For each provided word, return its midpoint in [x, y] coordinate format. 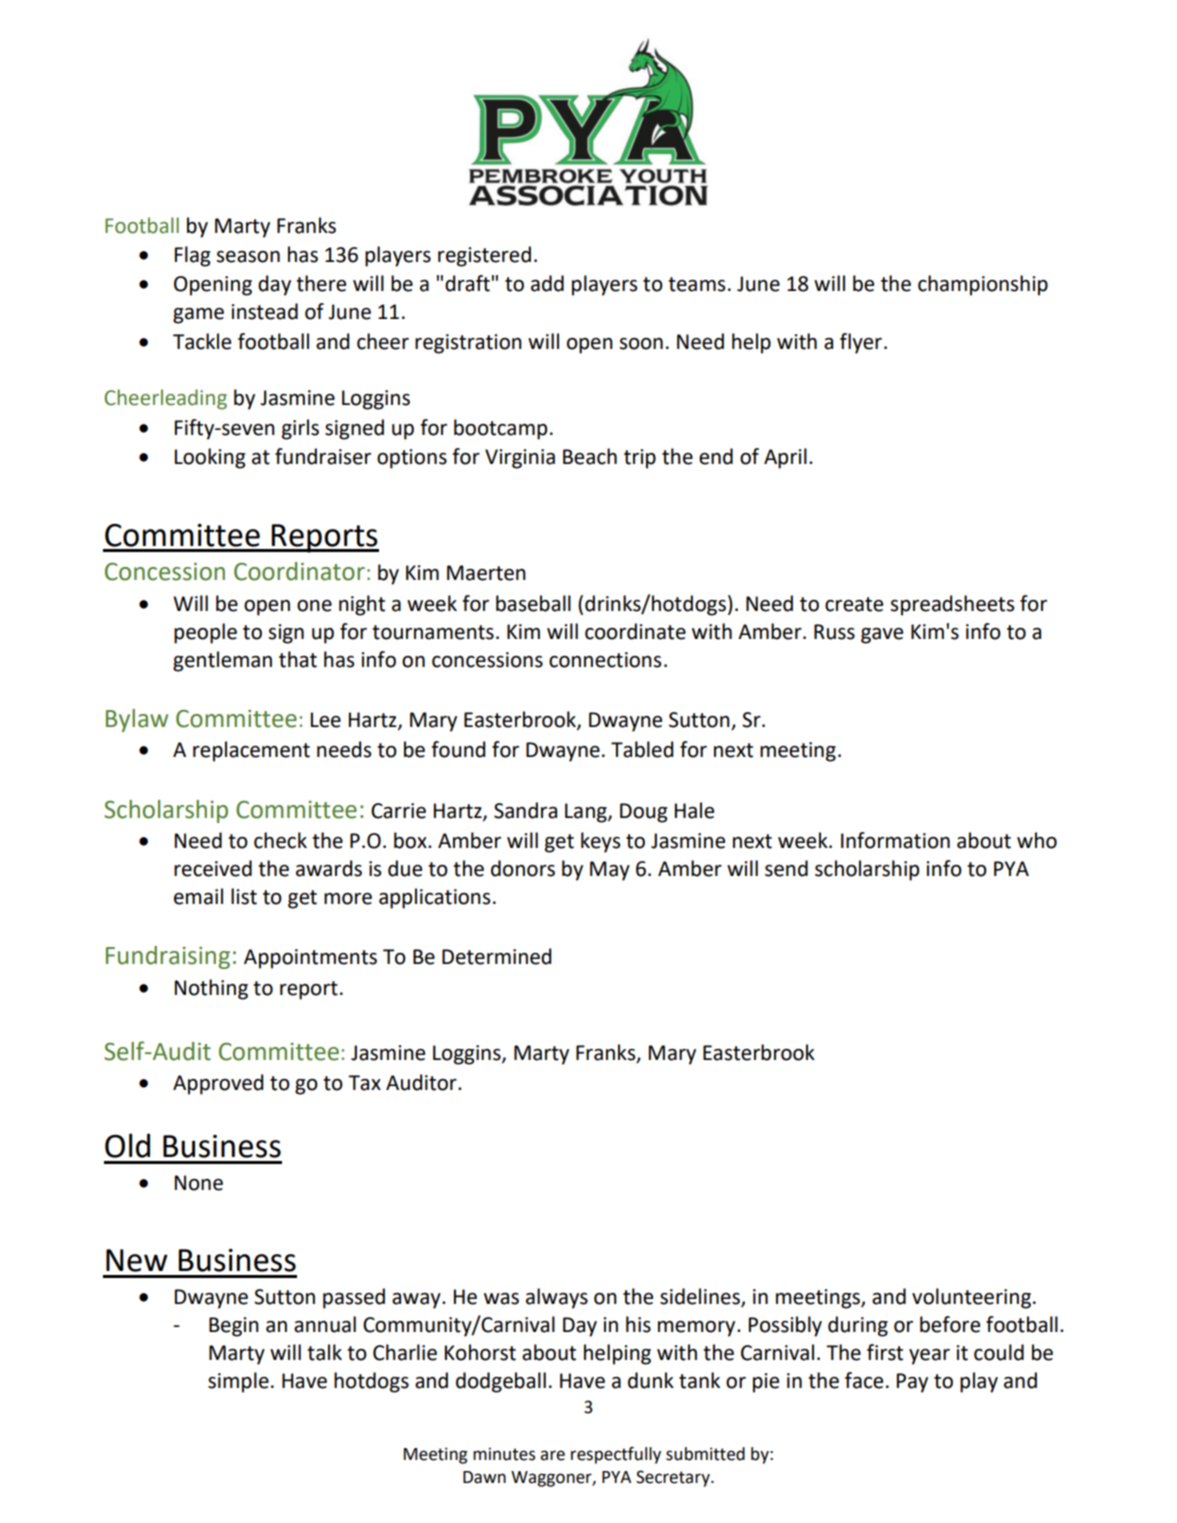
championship [983, 285]
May [610, 871]
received [213, 868]
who [1037, 840]
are [552, 1455]
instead [264, 311]
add [547, 283]
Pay [912, 1383]
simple [238, 1382]
